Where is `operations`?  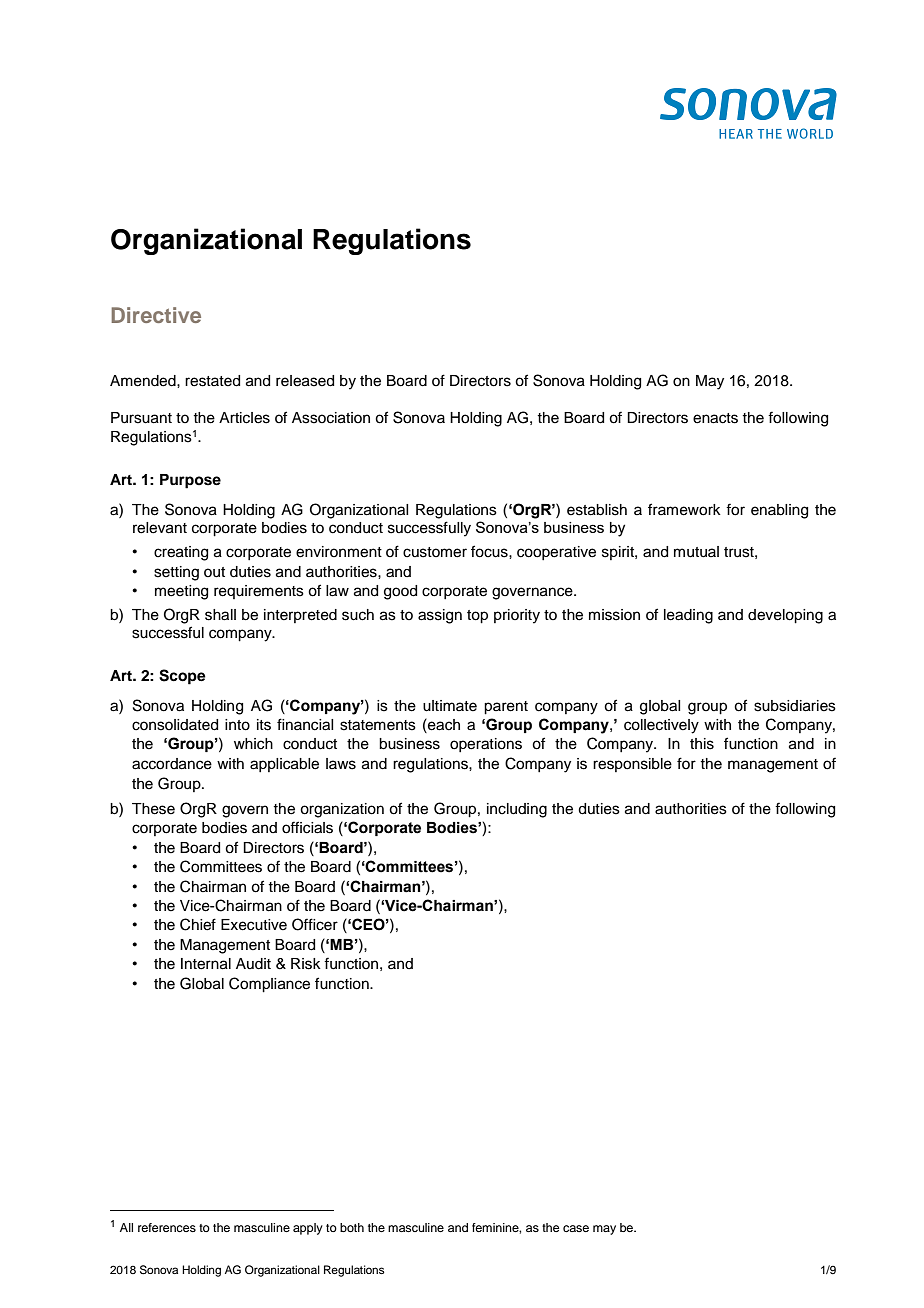
operations is located at coordinates (486, 745).
